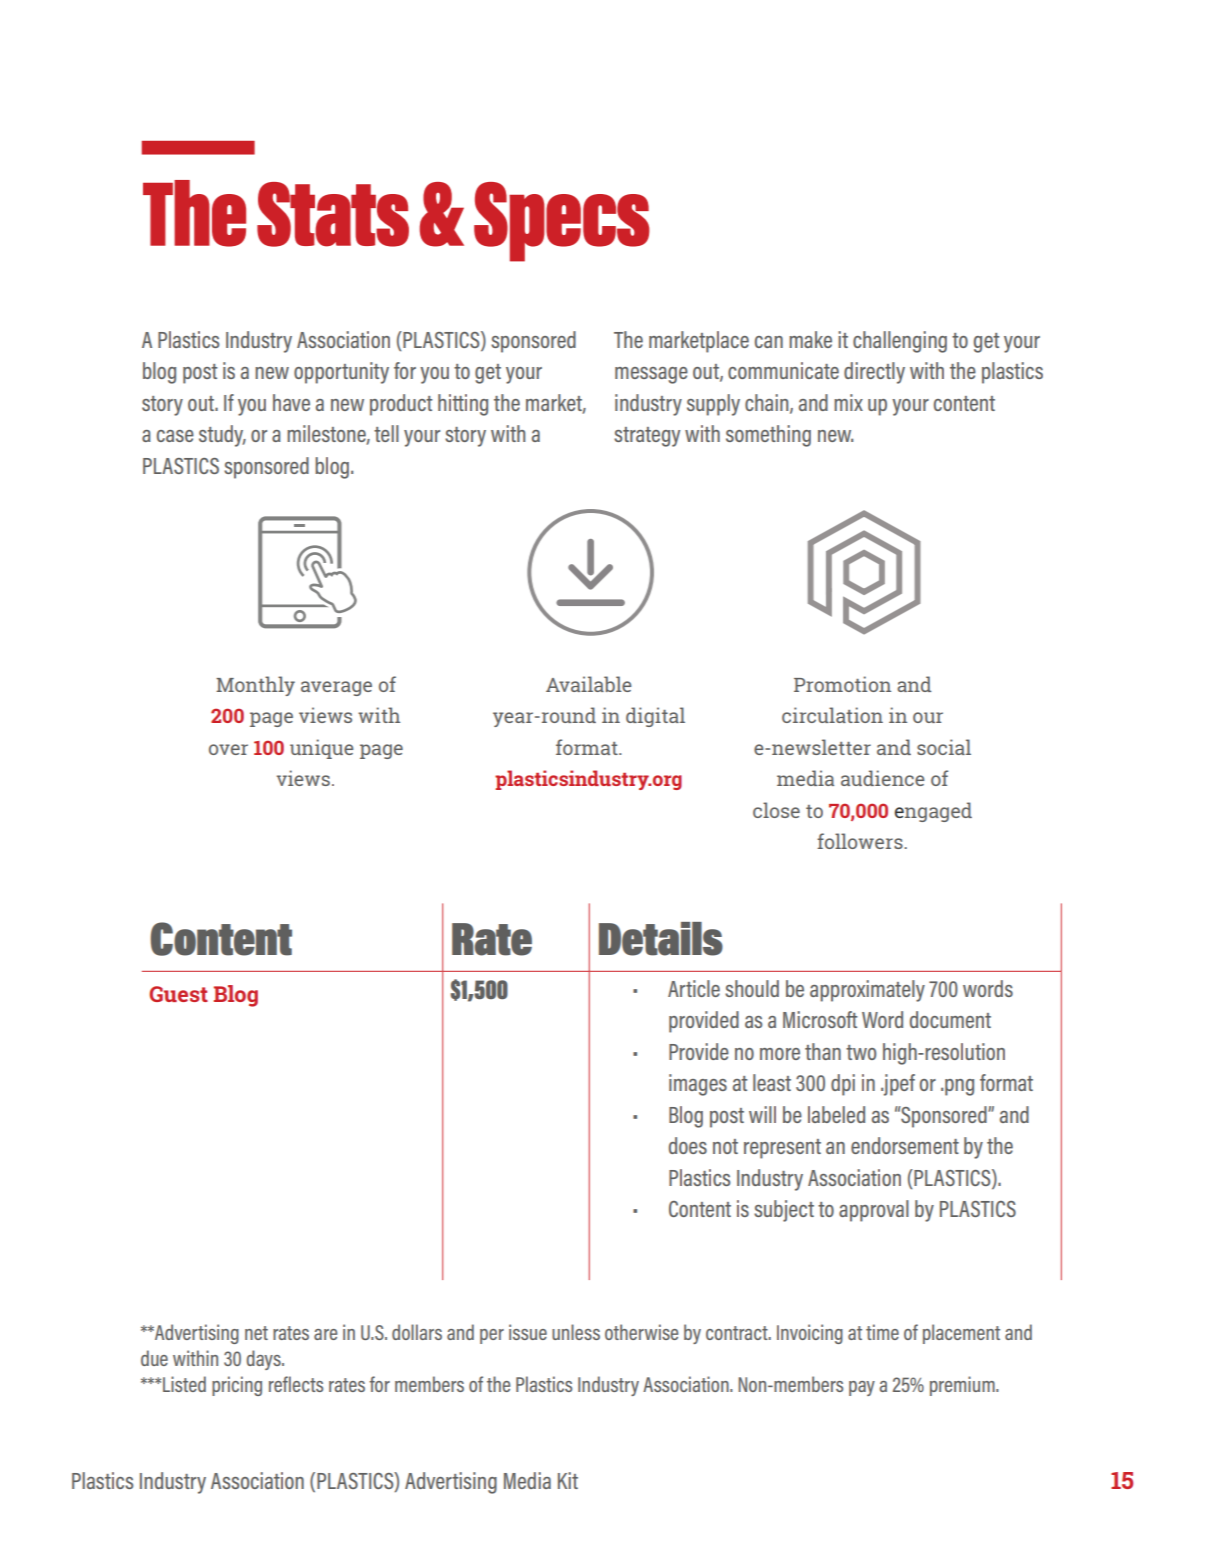 This screenshot has height=1560, width=1205. I want to click on challenging, so click(900, 342).
